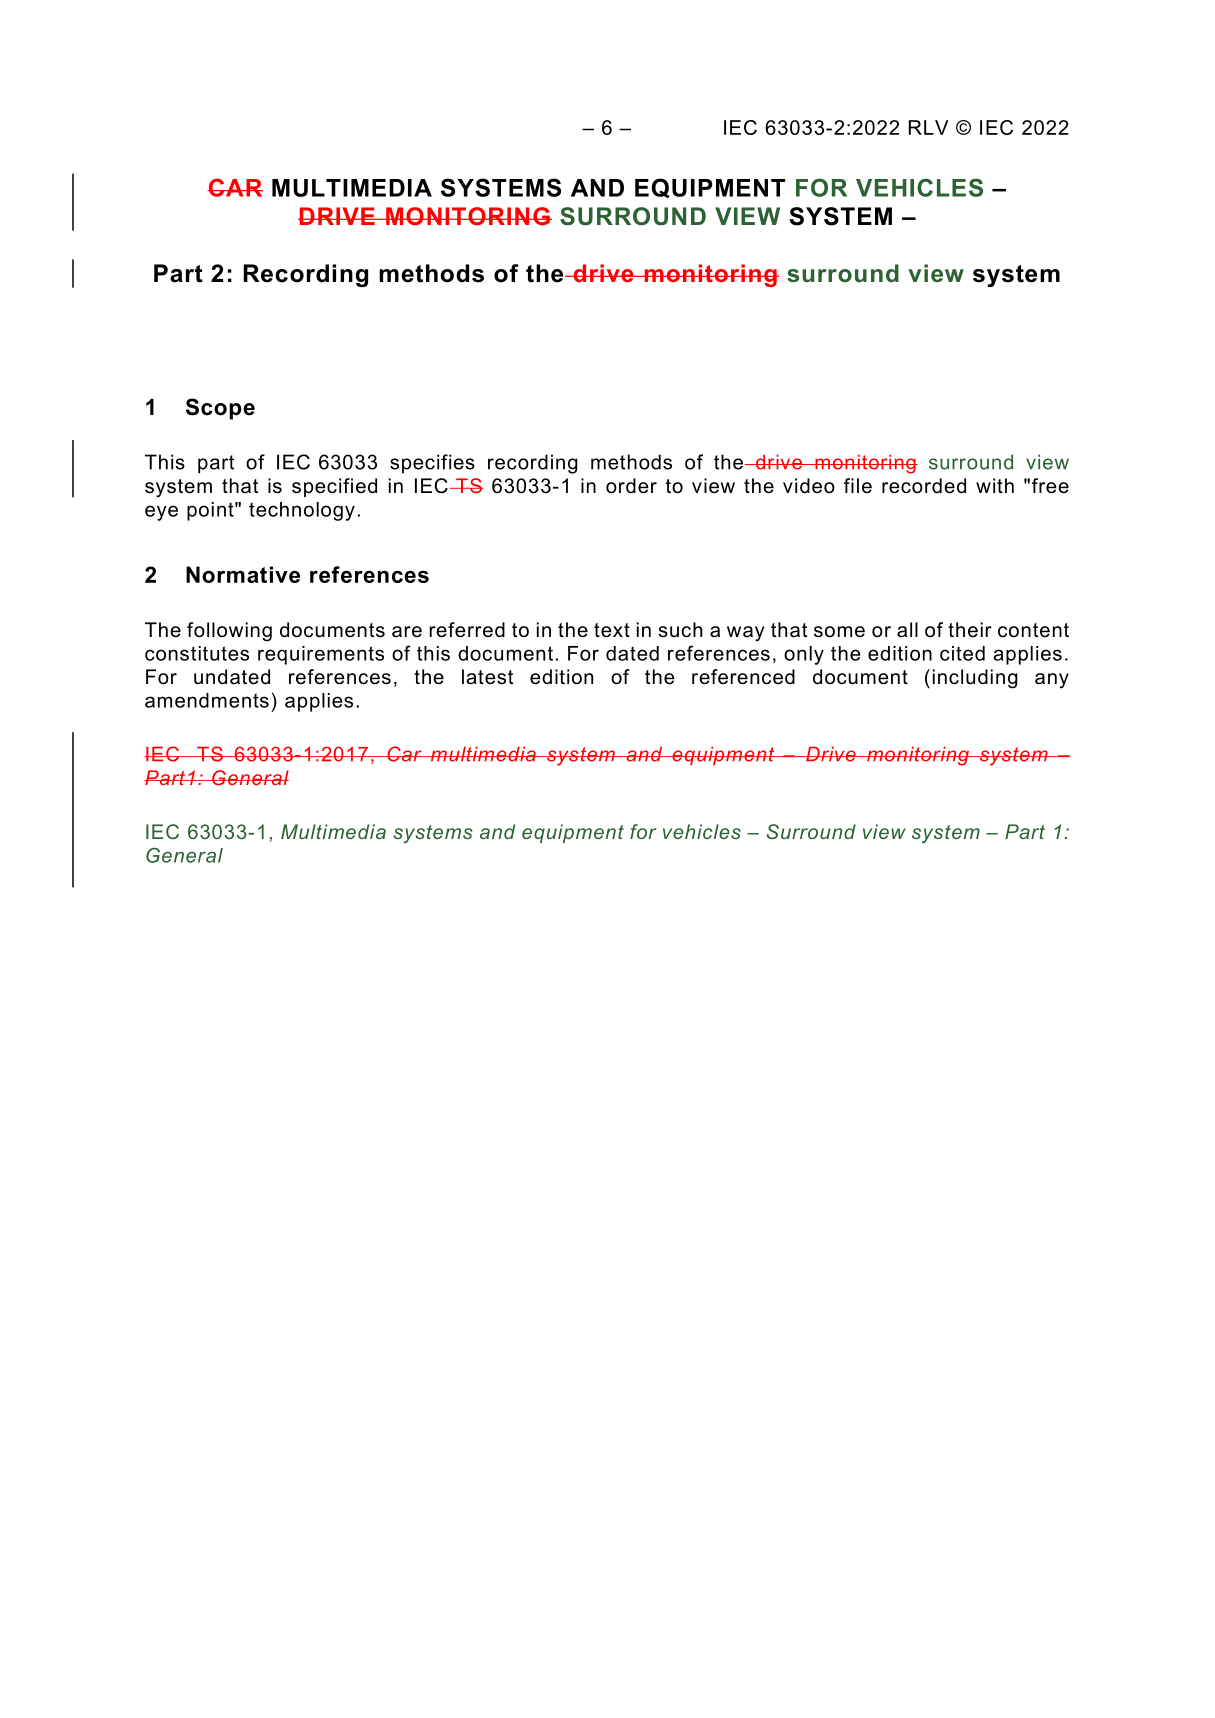 The image size is (1215, 1718). I want to click on latest, so click(487, 677).
